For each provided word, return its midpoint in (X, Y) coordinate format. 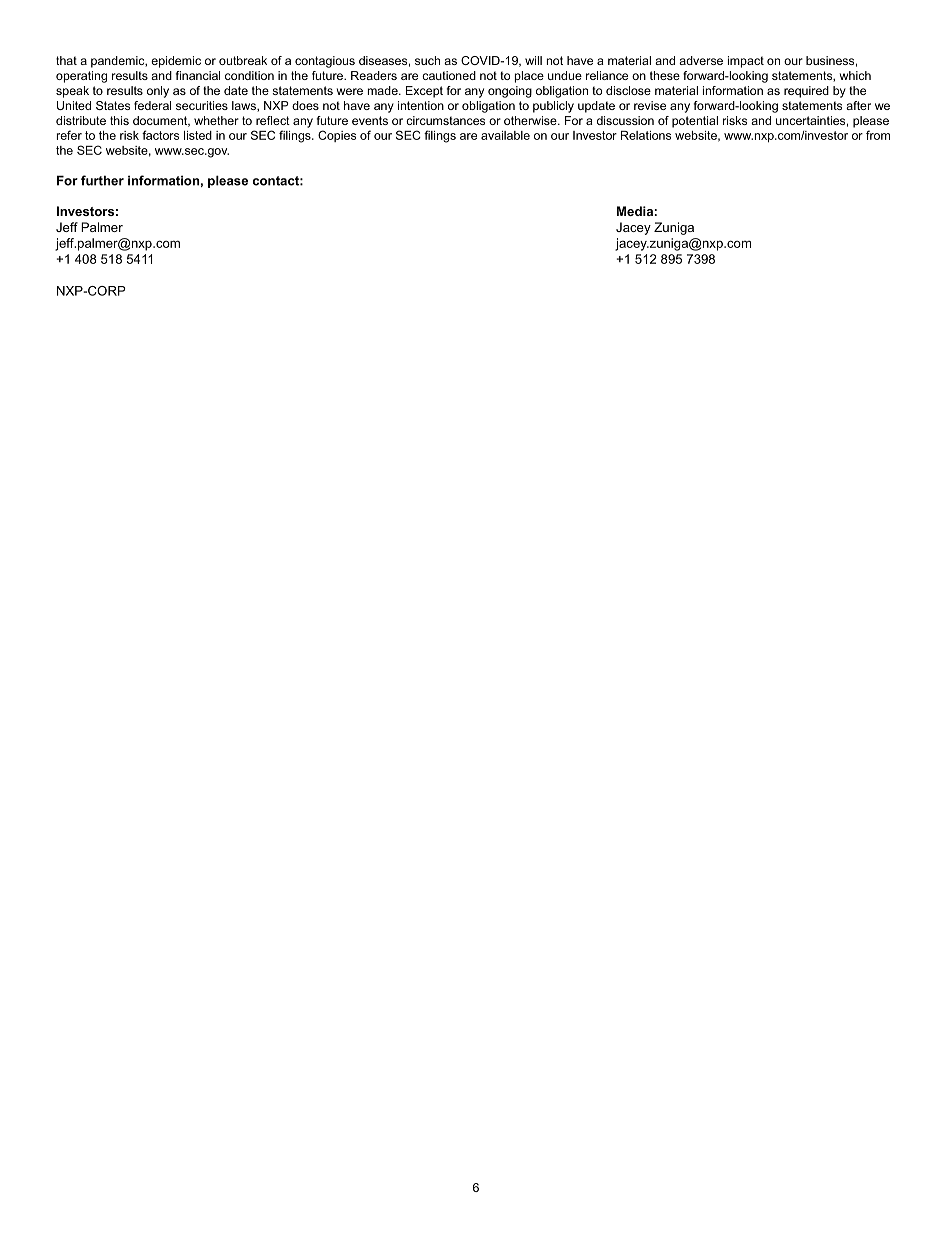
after (858, 105)
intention (421, 105)
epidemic (176, 62)
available (505, 135)
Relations (646, 135)
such (427, 60)
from (878, 135)
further (102, 180)
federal (152, 105)
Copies (337, 136)
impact (746, 62)
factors (160, 135)
